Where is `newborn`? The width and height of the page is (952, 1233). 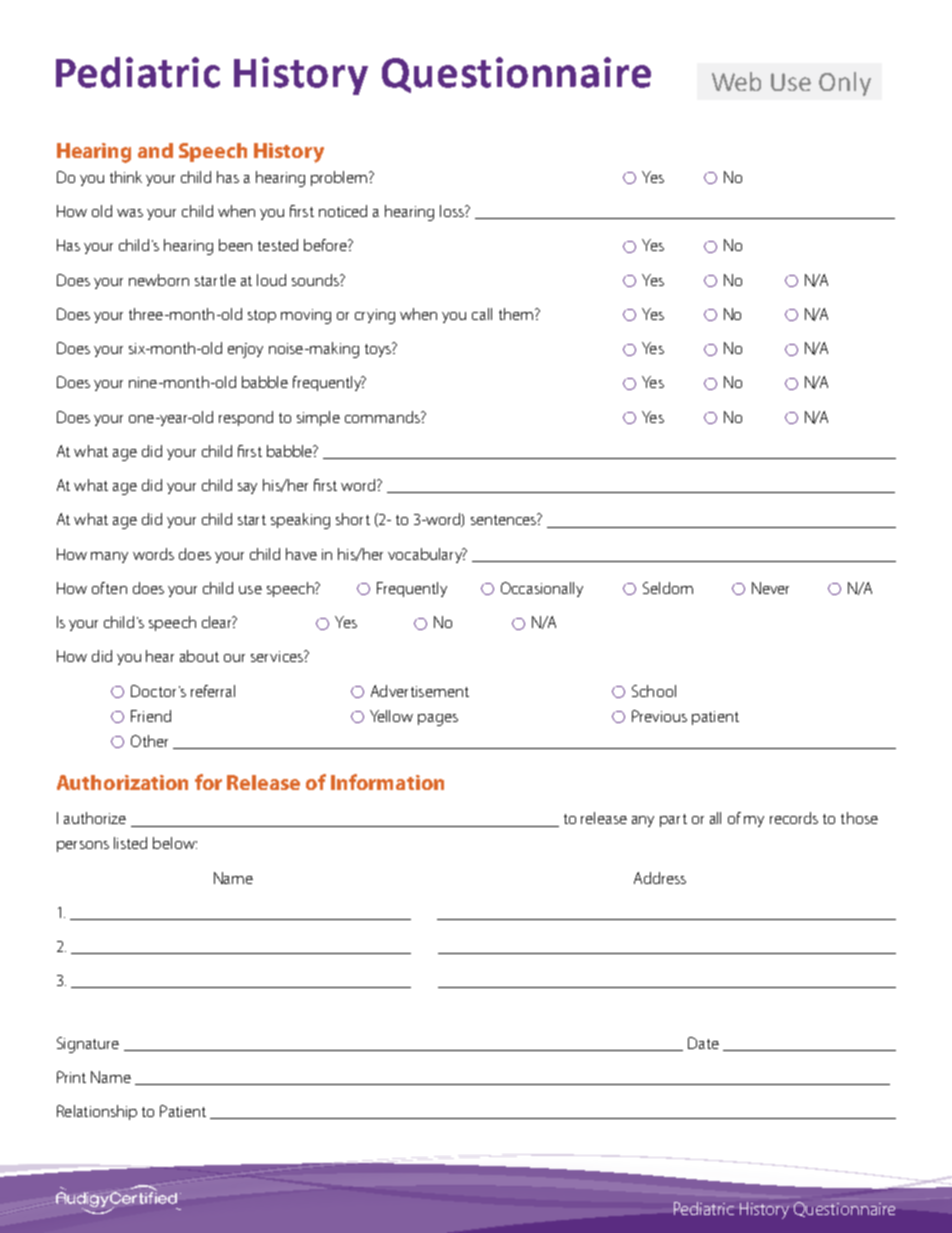 newborn is located at coordinates (159, 280).
